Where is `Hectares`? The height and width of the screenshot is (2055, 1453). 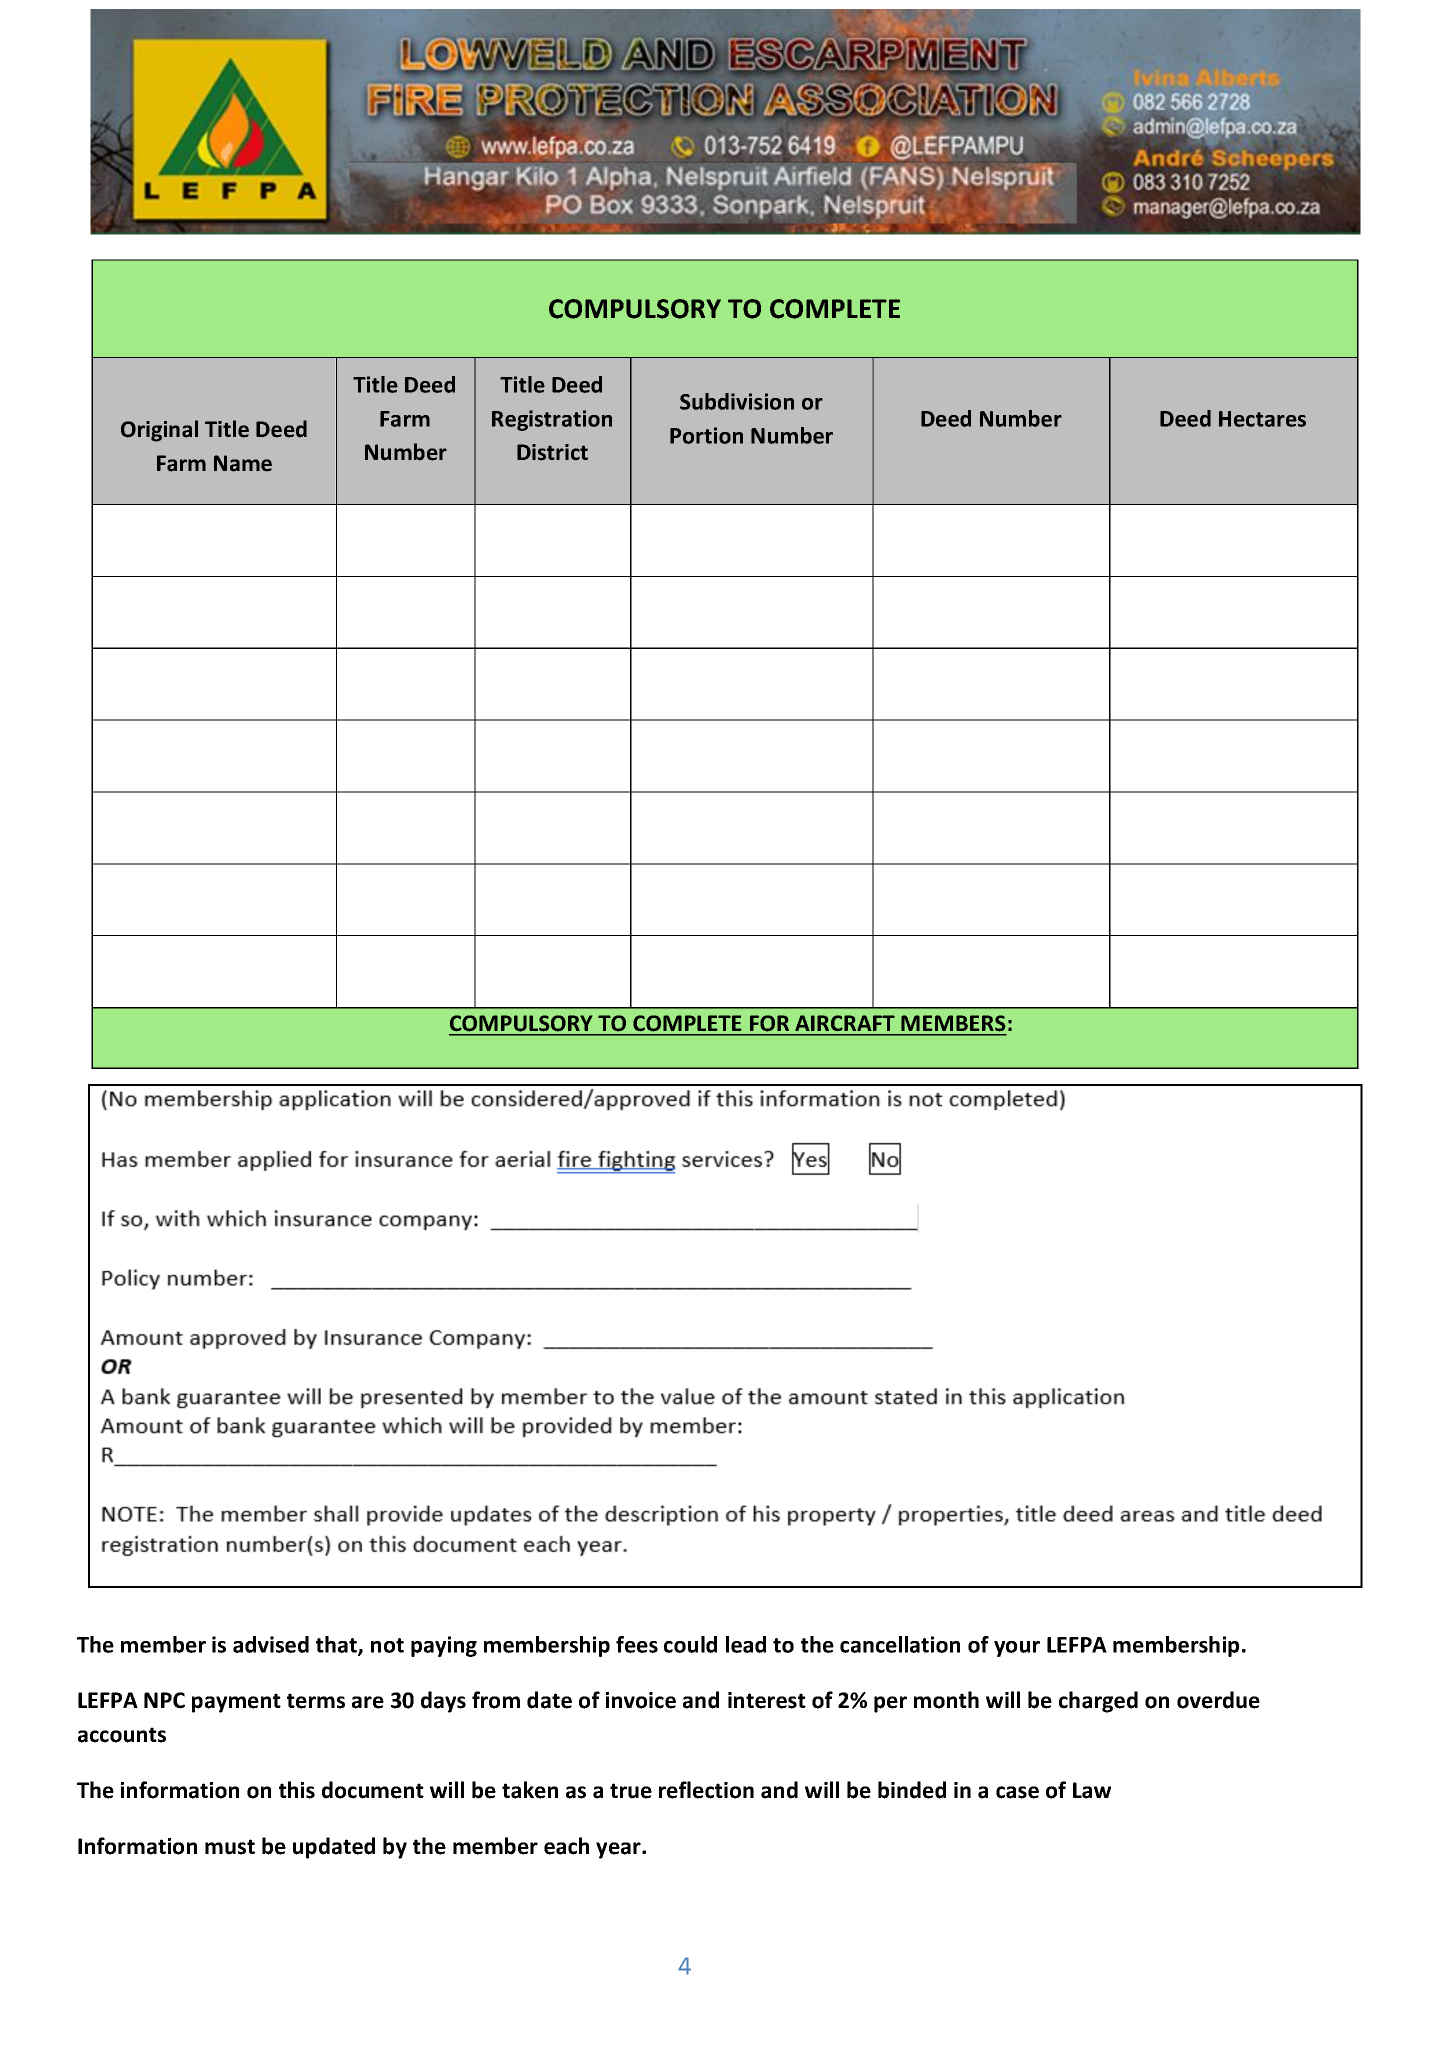 Hectares is located at coordinates (1262, 419).
